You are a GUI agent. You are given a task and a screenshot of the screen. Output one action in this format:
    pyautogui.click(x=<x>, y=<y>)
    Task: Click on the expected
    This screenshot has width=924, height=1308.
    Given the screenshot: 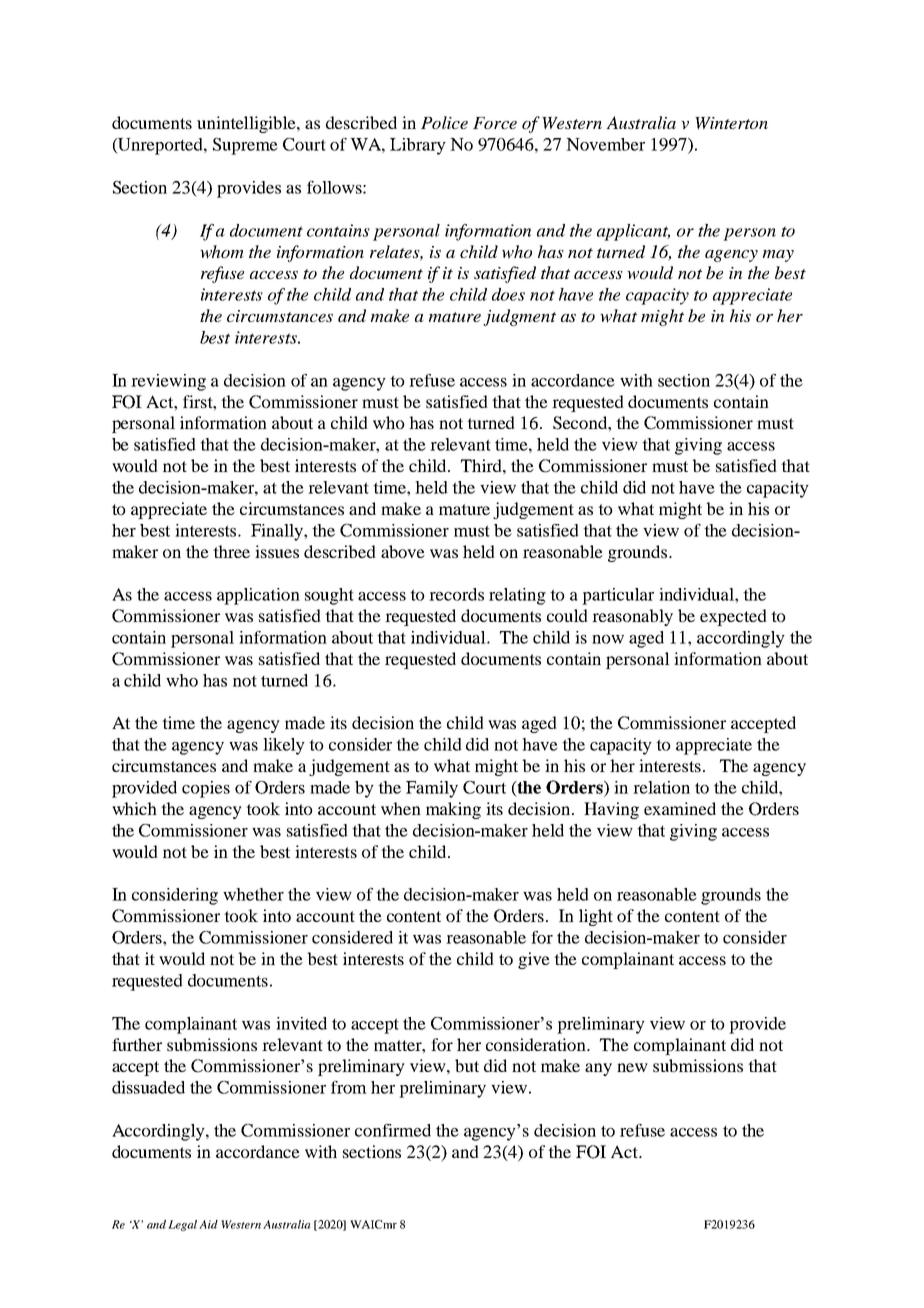 What is the action you would take?
    pyautogui.click(x=733, y=617)
